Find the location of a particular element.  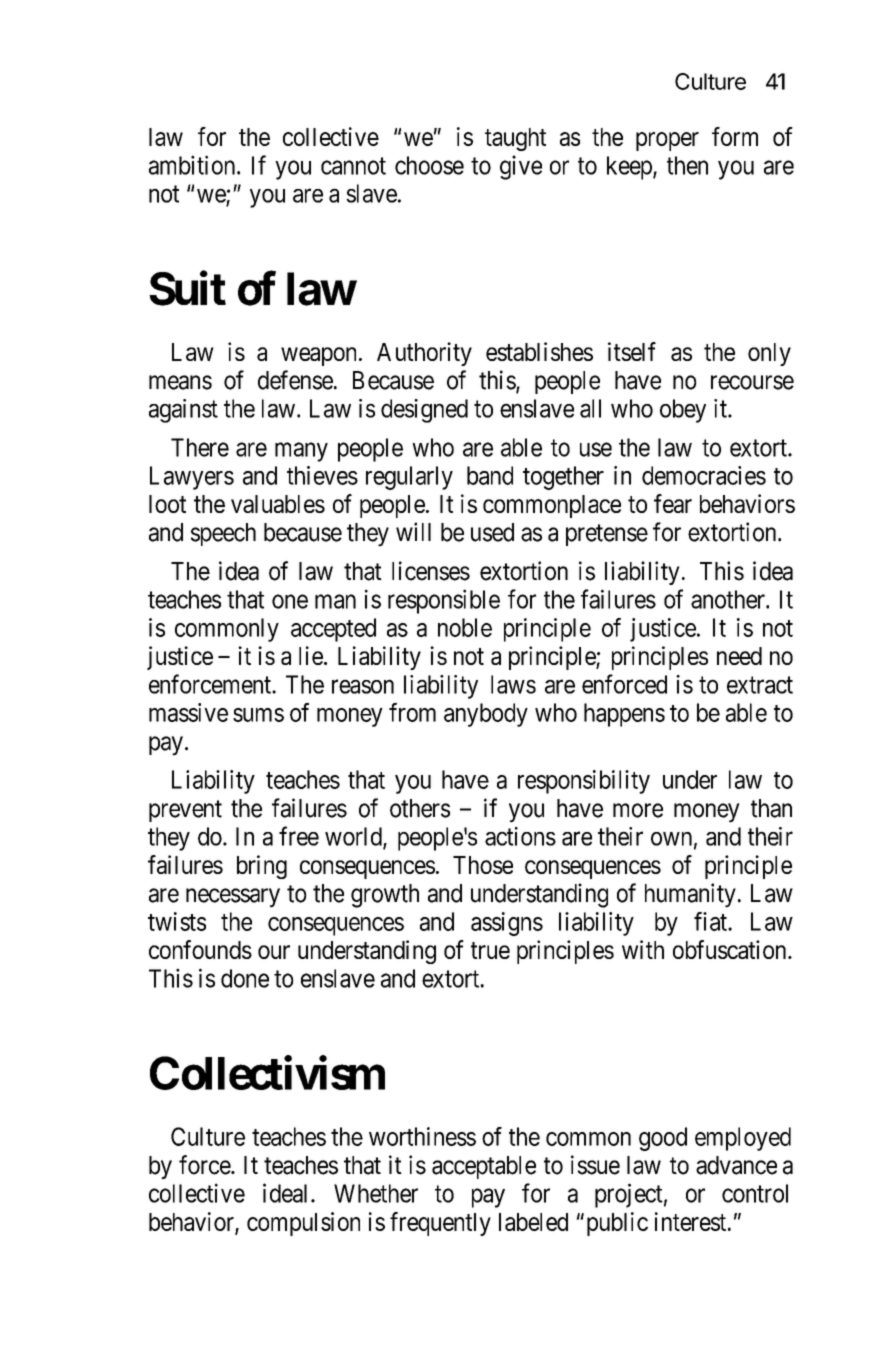

massive is located at coordinates (188, 712).
